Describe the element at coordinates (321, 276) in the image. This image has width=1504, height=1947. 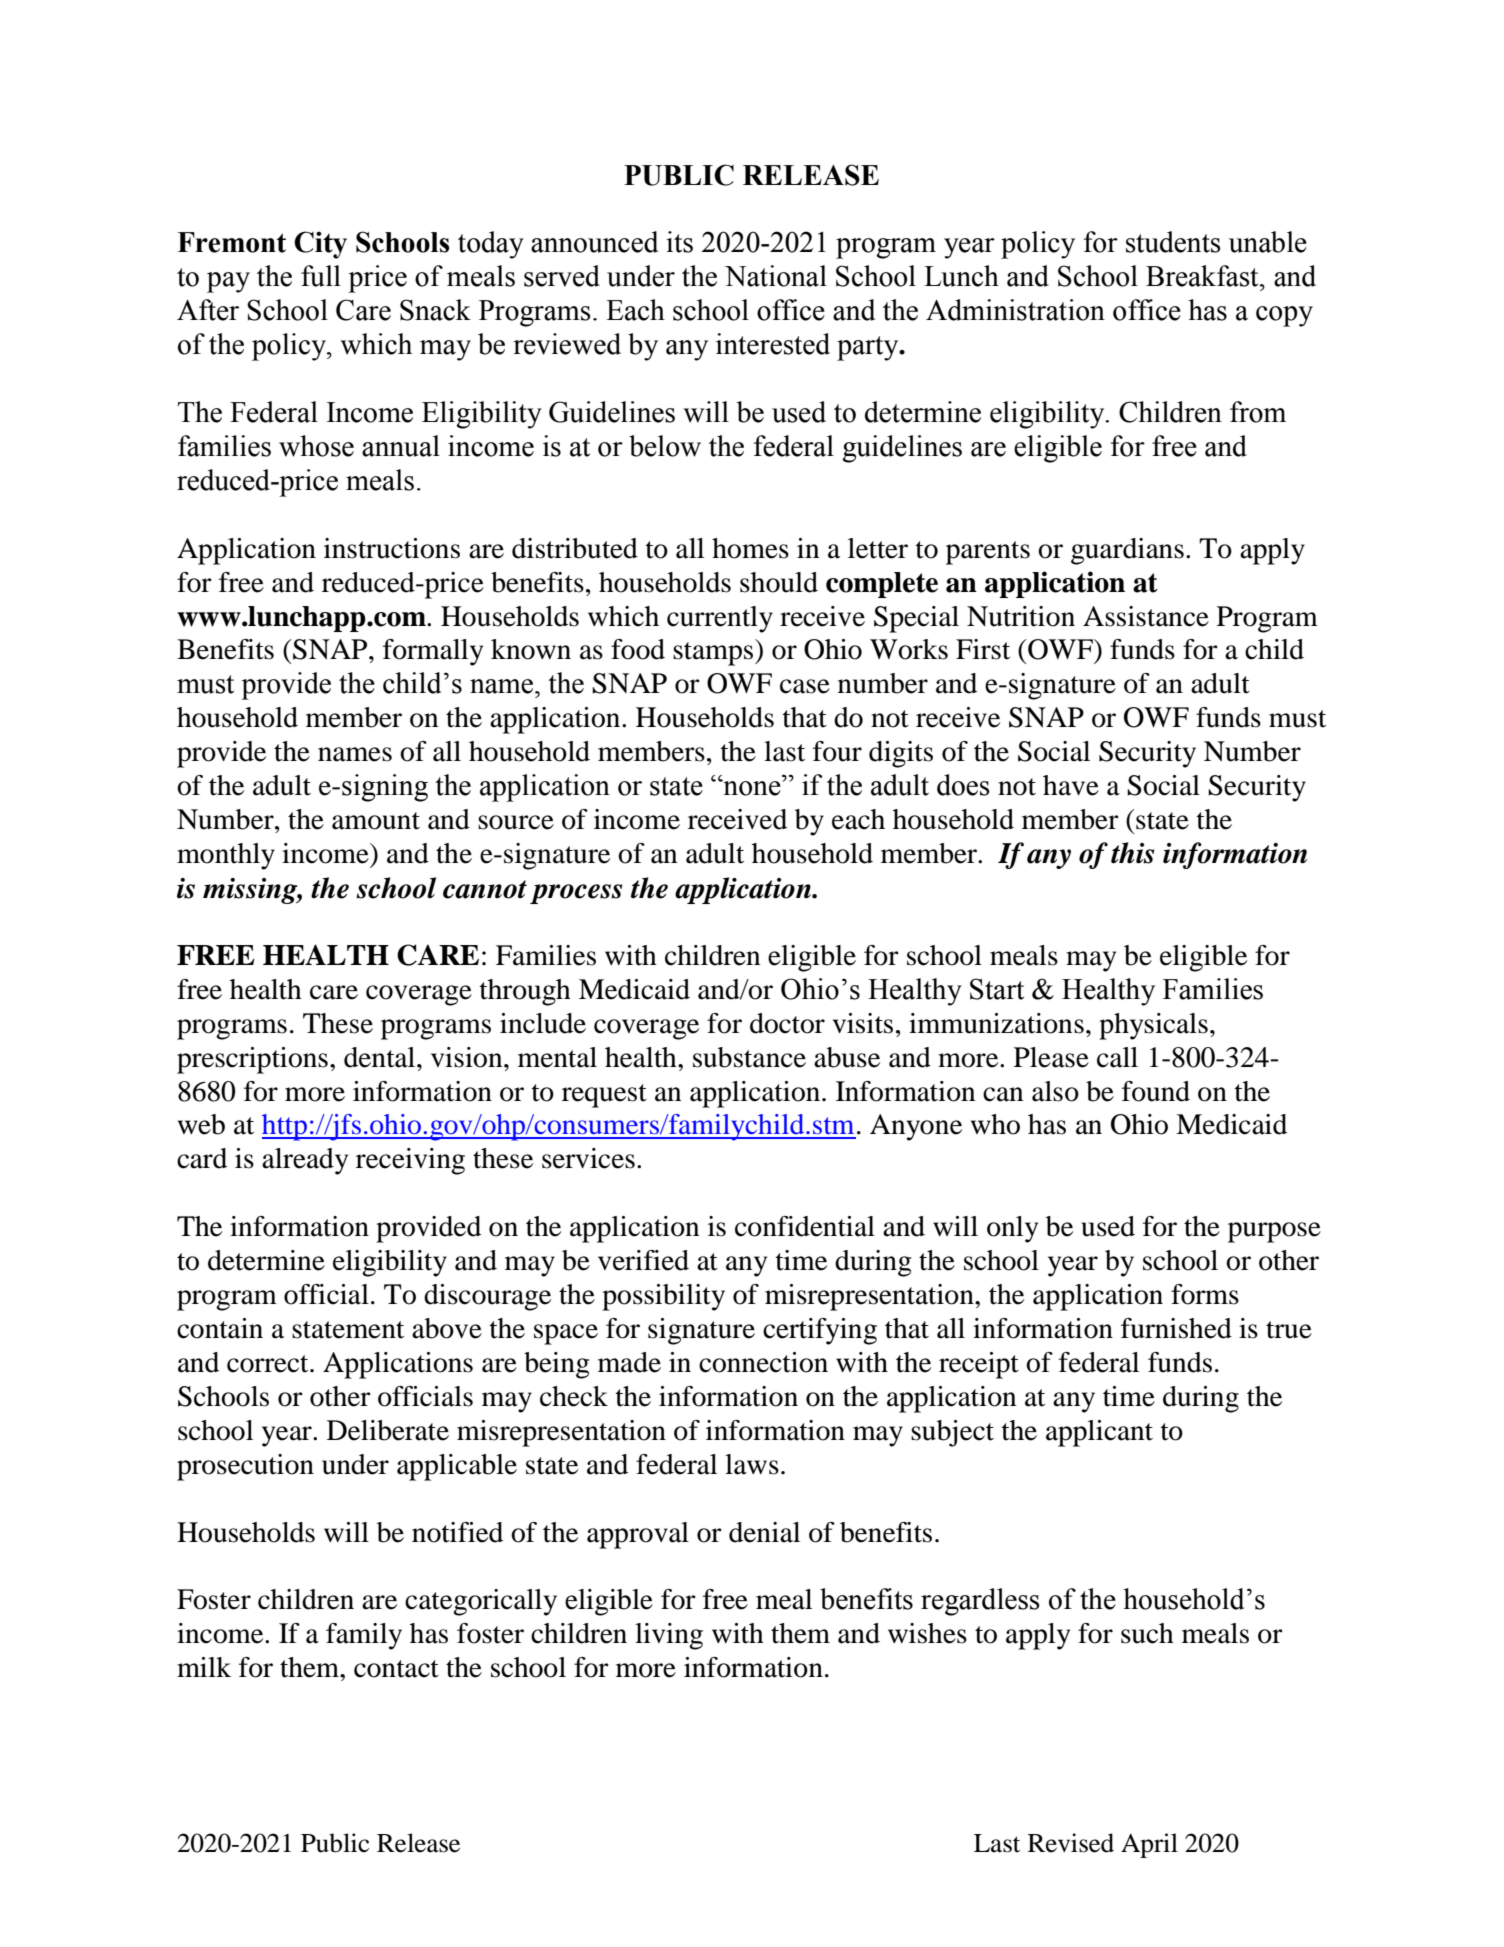
I see `full` at that location.
